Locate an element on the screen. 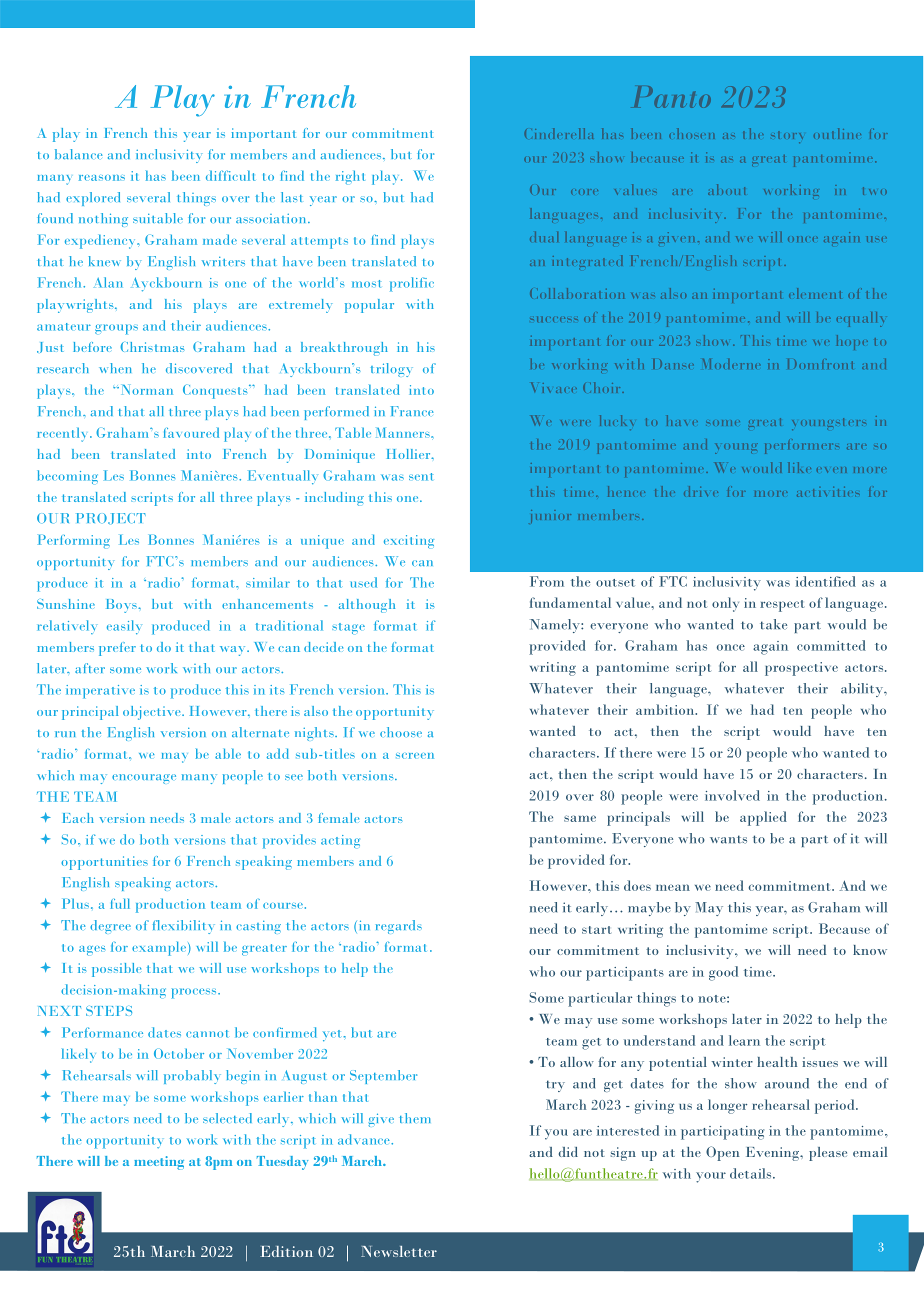 This screenshot has width=924, height=1307. wants is located at coordinates (728, 839).
